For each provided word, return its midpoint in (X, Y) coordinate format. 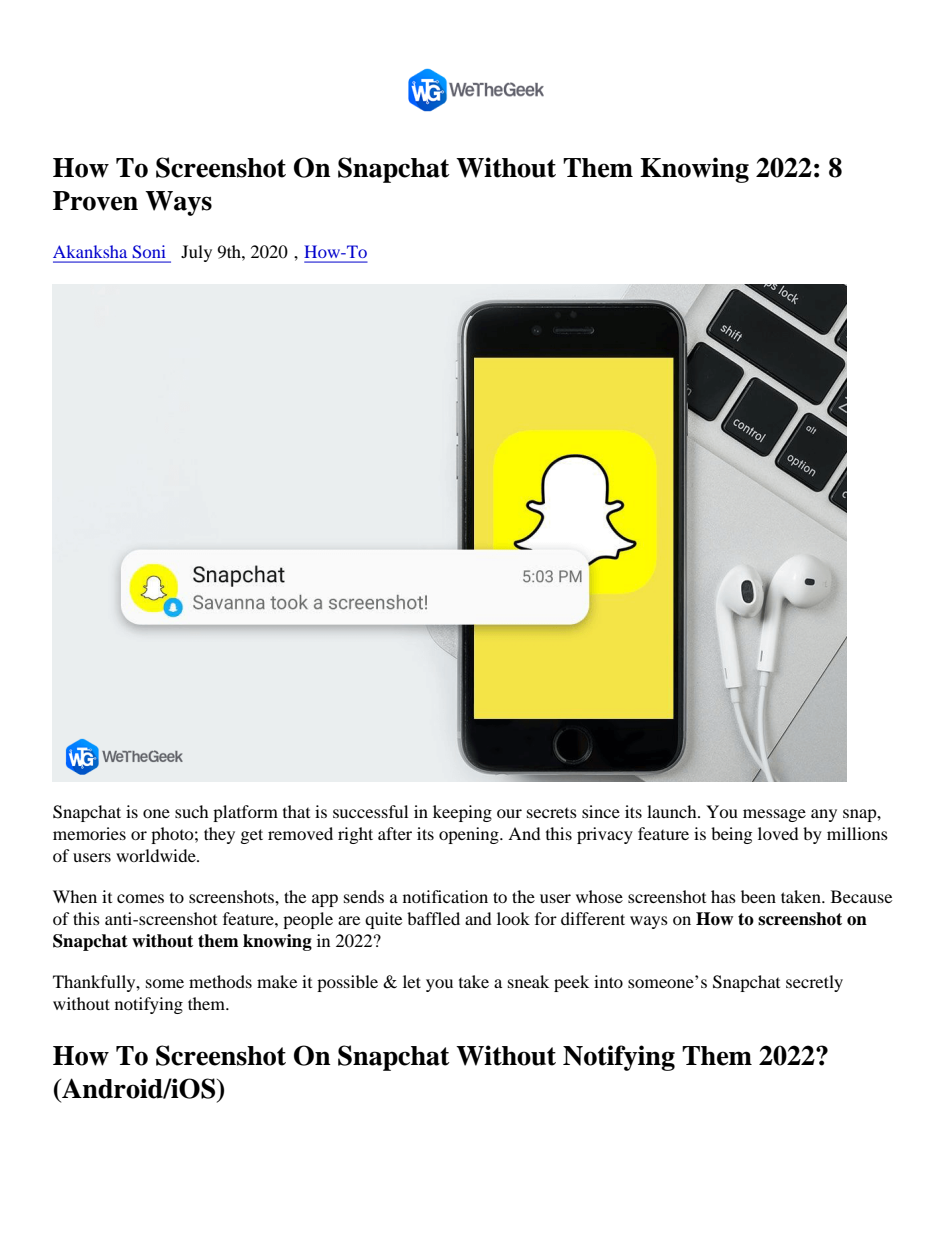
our (509, 813)
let (412, 981)
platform (245, 813)
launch (673, 811)
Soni (149, 251)
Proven (95, 201)
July (196, 253)
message (774, 815)
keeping (462, 813)
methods (220, 981)
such (192, 811)
